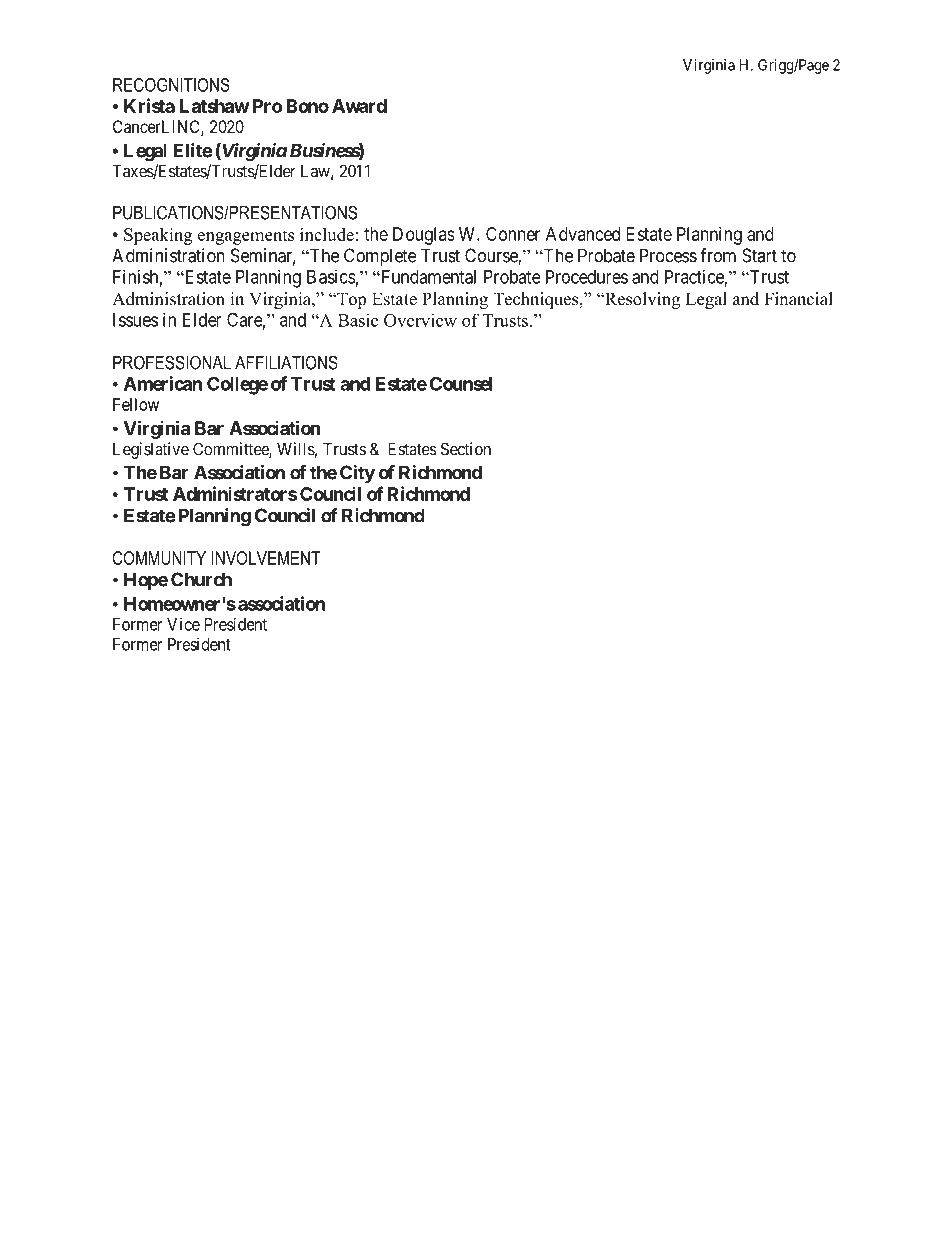 The image size is (952, 1233). Describe the element at coordinates (583, 234) in the screenshot. I see `Advanced` at that location.
